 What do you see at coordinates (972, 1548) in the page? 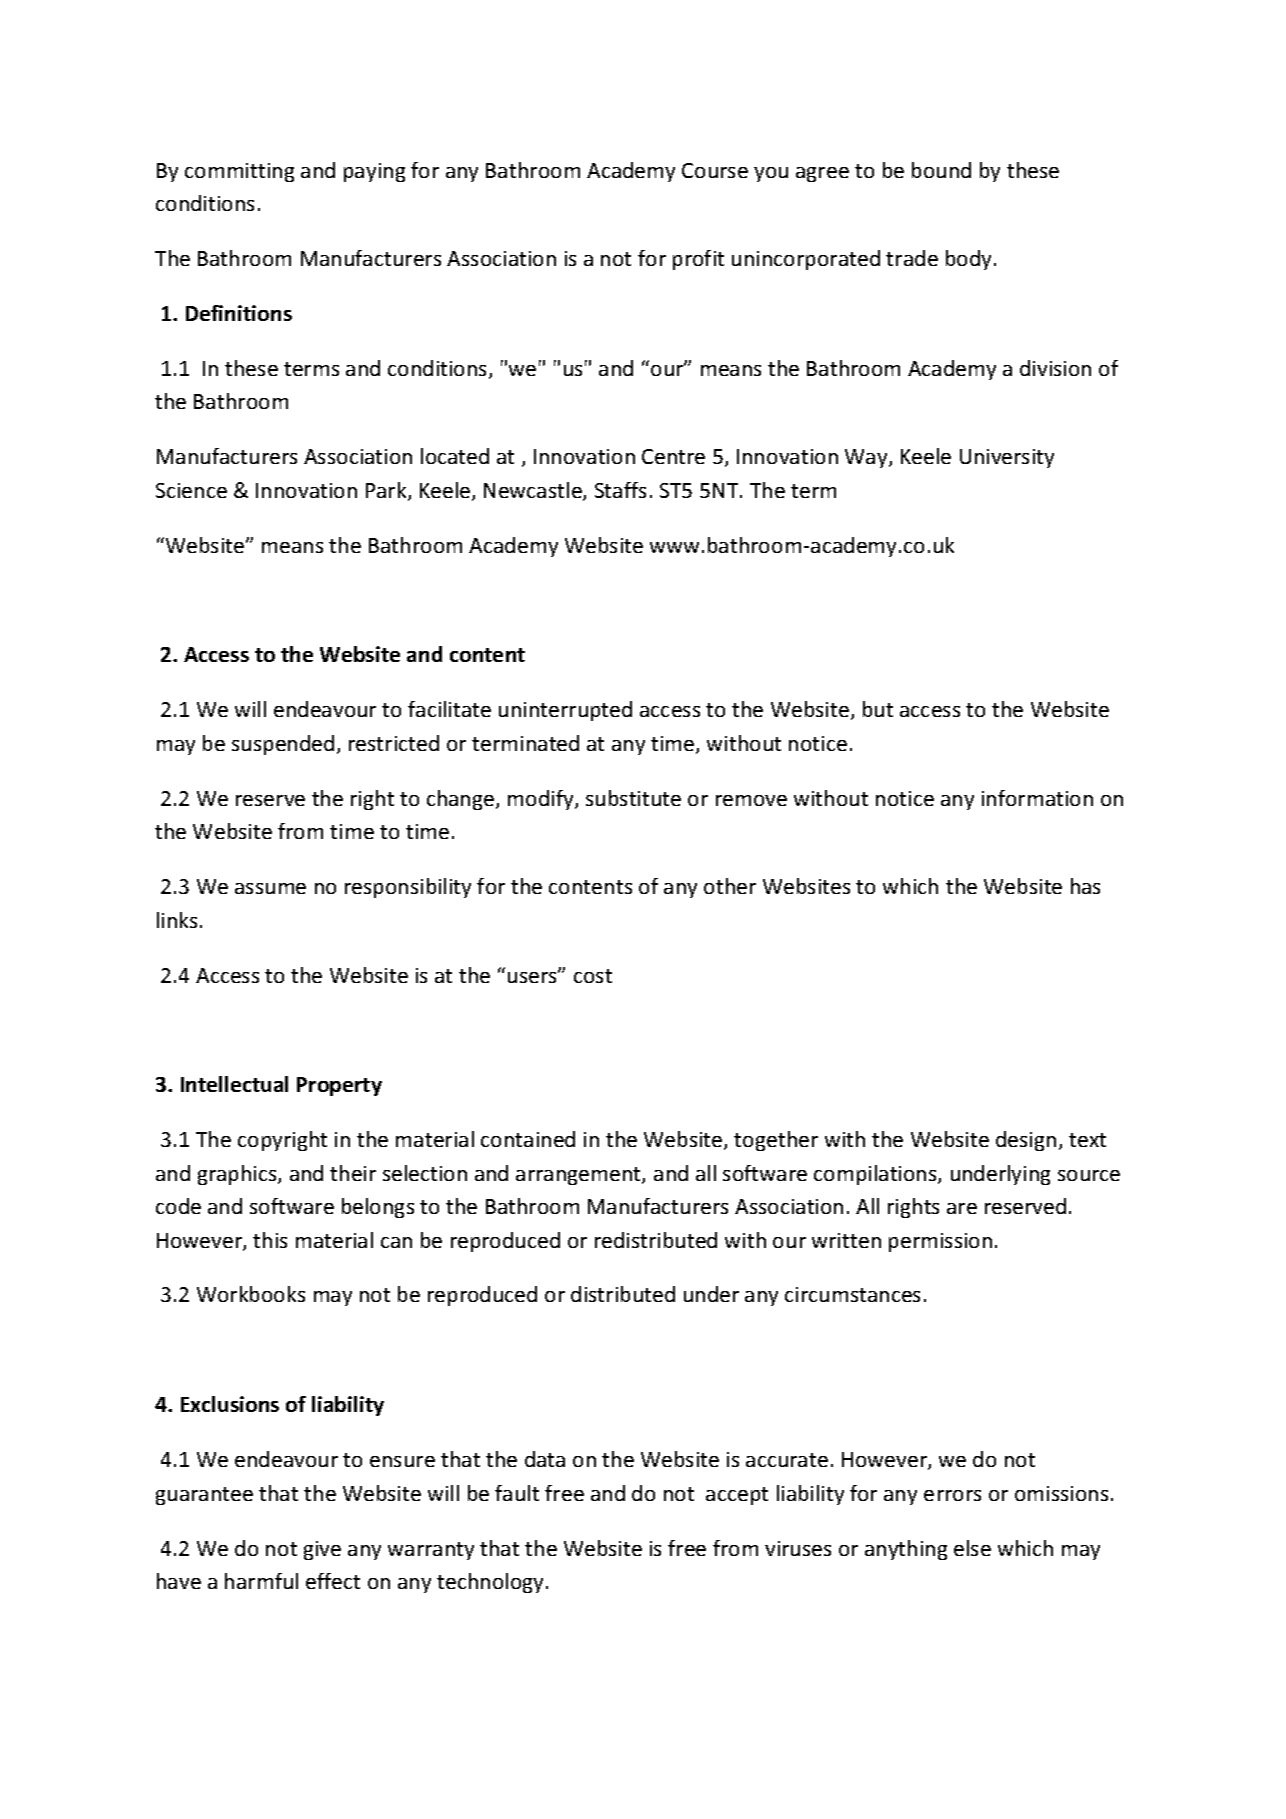
I see `else` at bounding box center [972, 1548].
